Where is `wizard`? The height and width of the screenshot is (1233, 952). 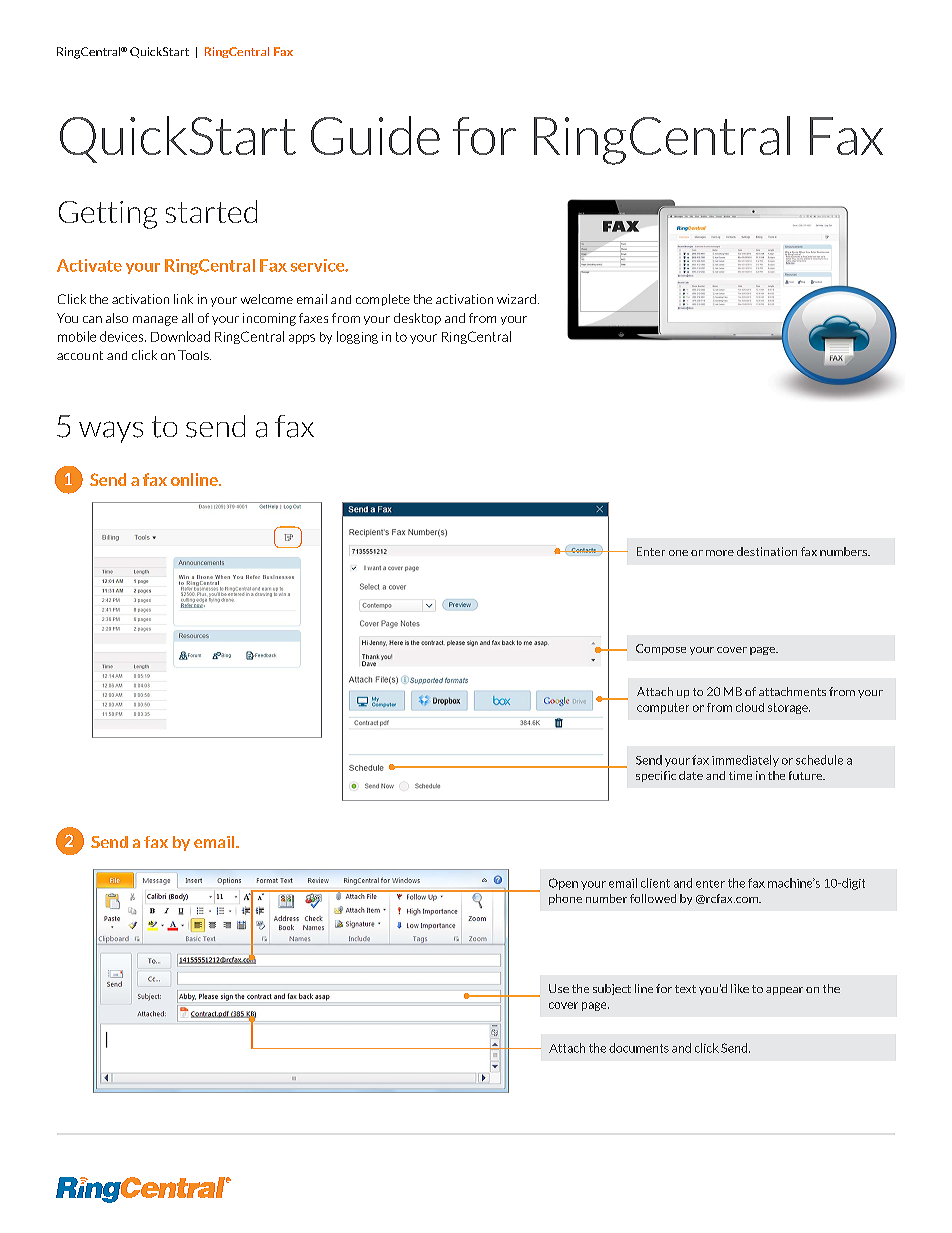
wizard is located at coordinates (516, 299).
